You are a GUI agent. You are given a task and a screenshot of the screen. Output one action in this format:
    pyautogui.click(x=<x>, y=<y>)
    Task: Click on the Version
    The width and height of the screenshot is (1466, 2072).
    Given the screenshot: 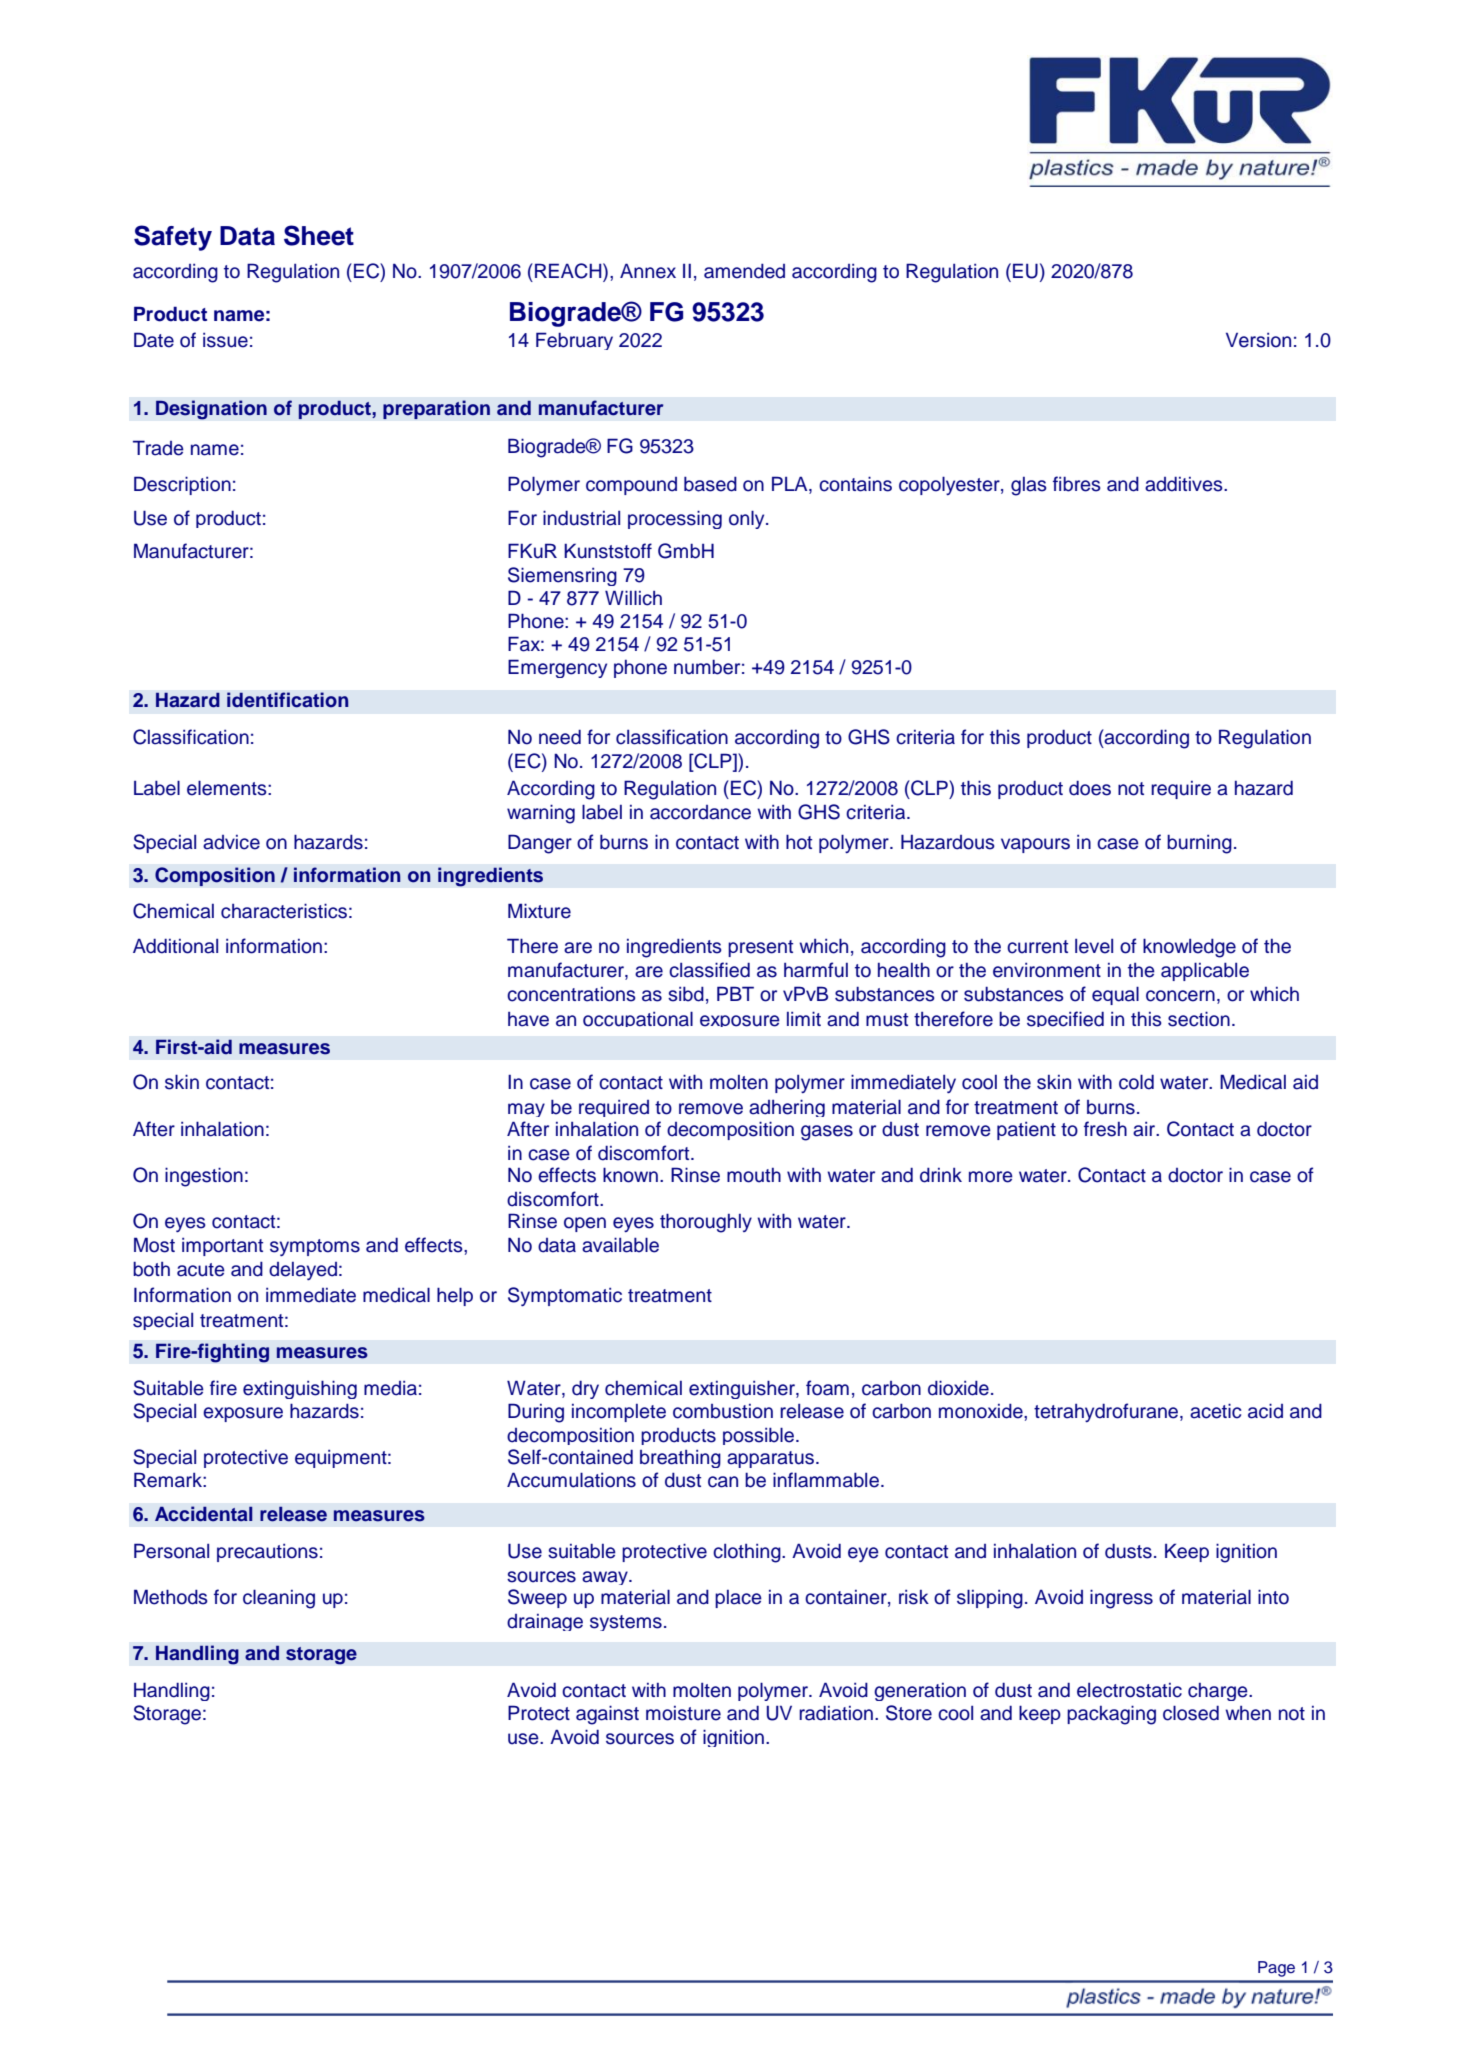 What is the action you would take?
    pyautogui.click(x=1258, y=340)
